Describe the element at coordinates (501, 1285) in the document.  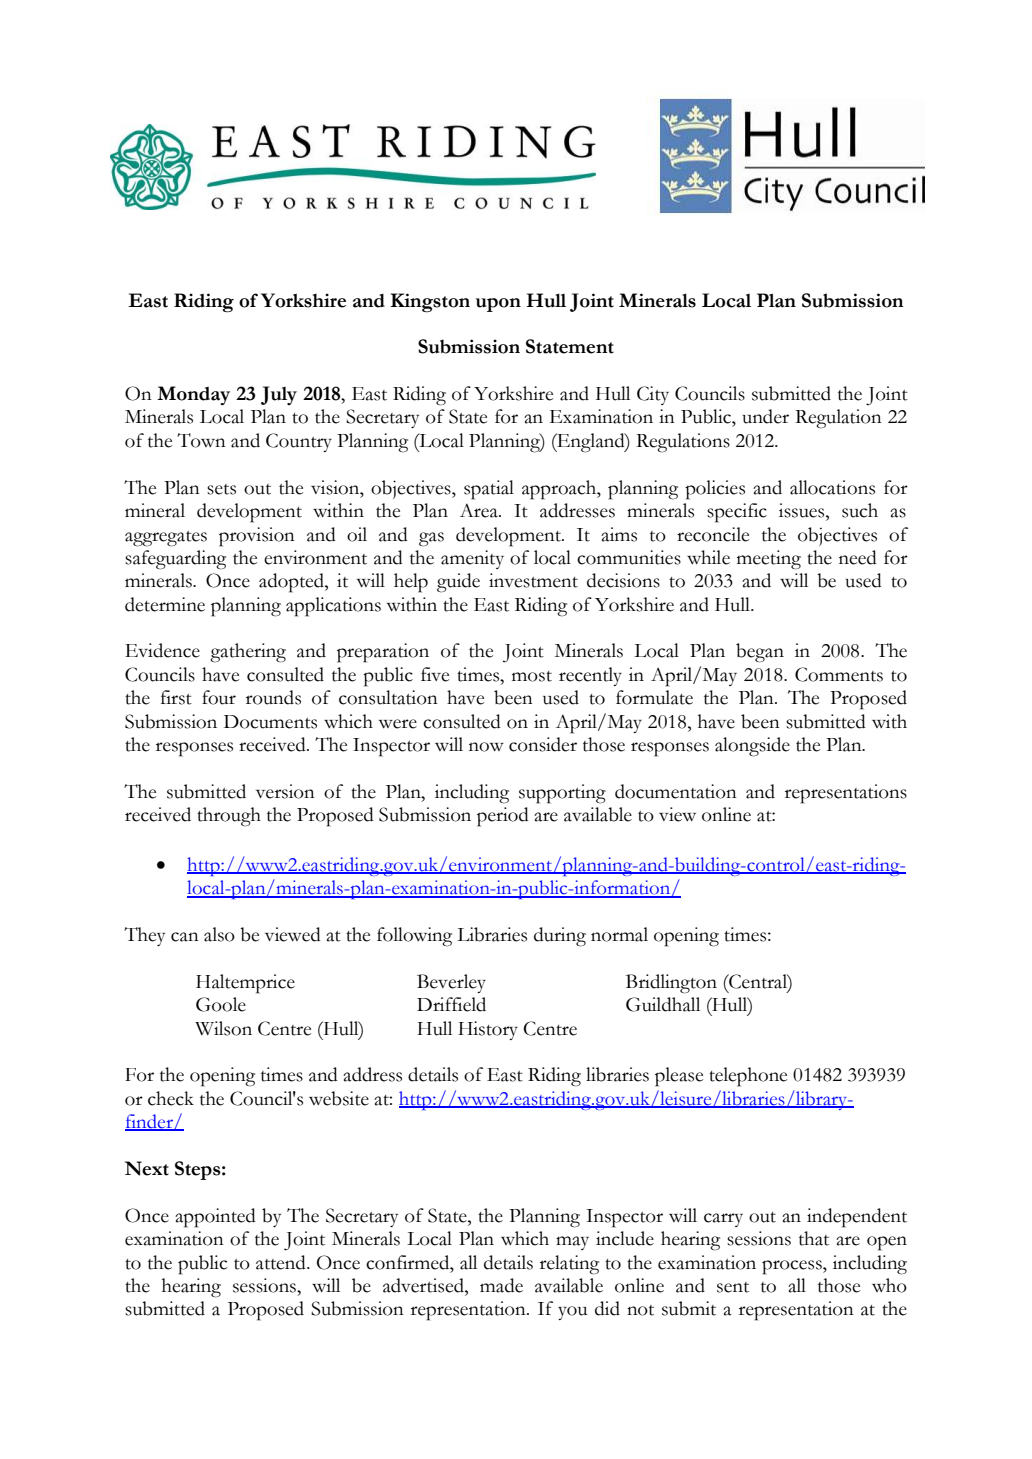
I see `made` at that location.
